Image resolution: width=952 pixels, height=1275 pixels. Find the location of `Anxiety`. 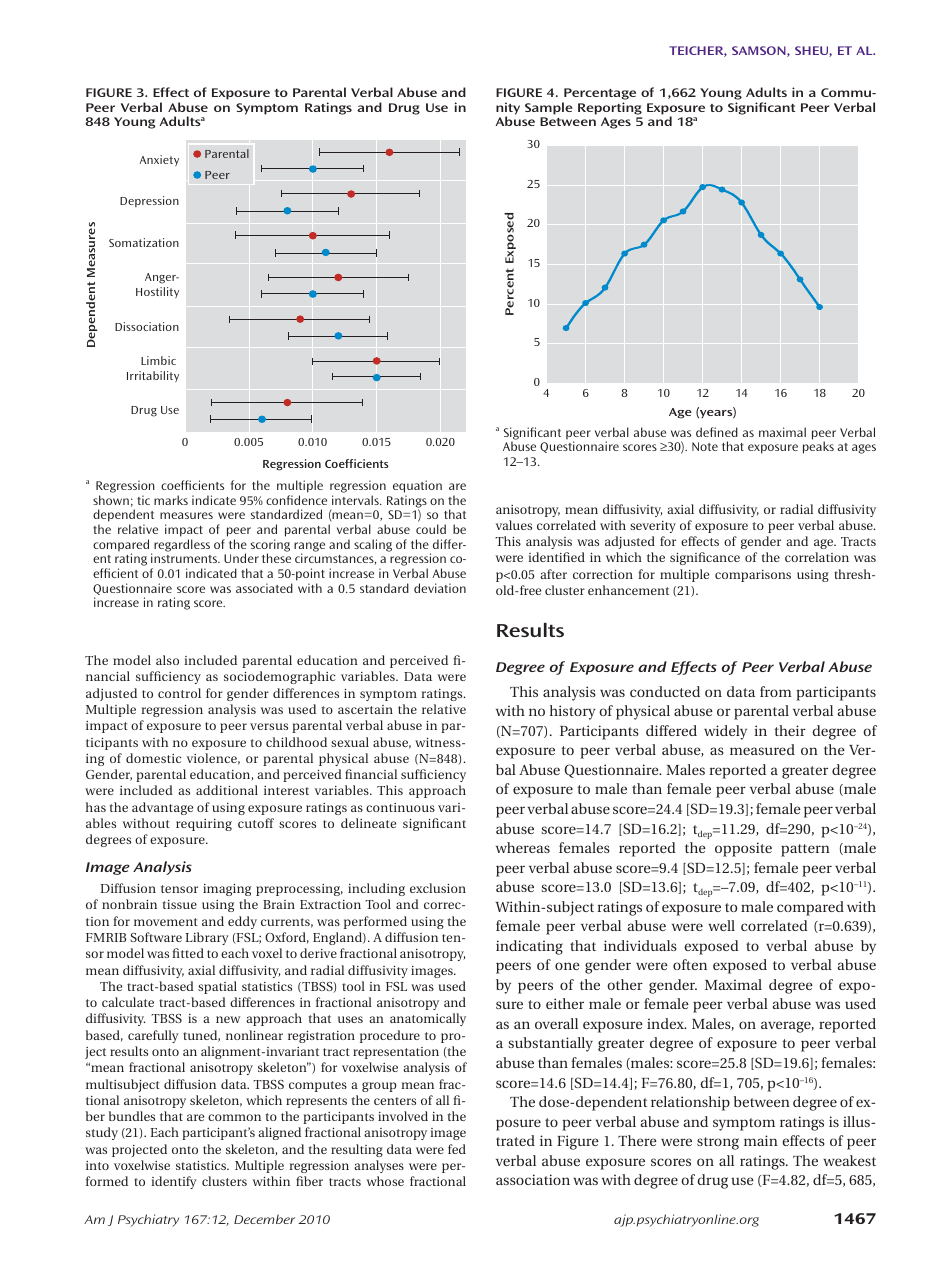

Anxiety is located at coordinates (159, 160).
